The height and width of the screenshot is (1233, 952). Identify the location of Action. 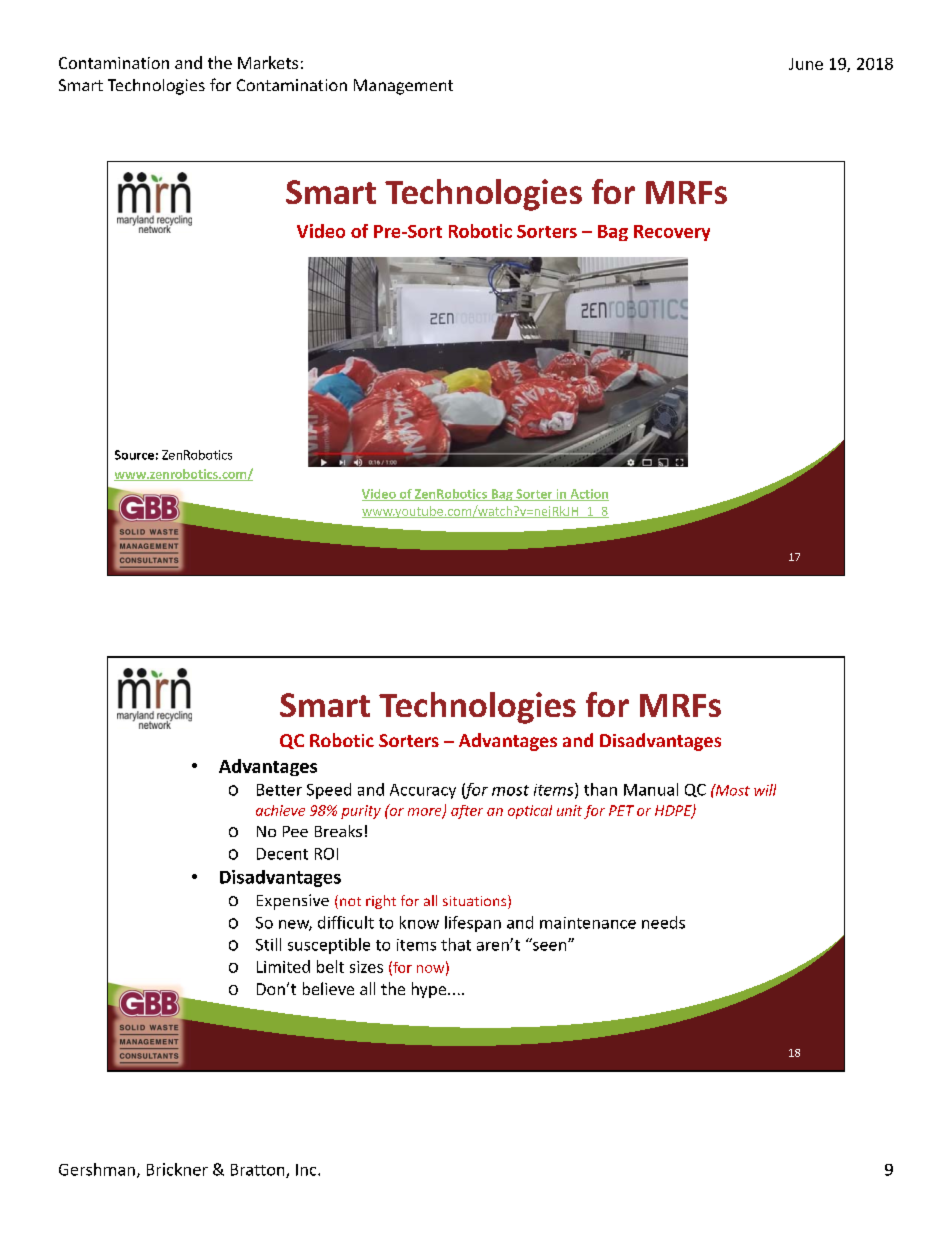
(588, 495).
